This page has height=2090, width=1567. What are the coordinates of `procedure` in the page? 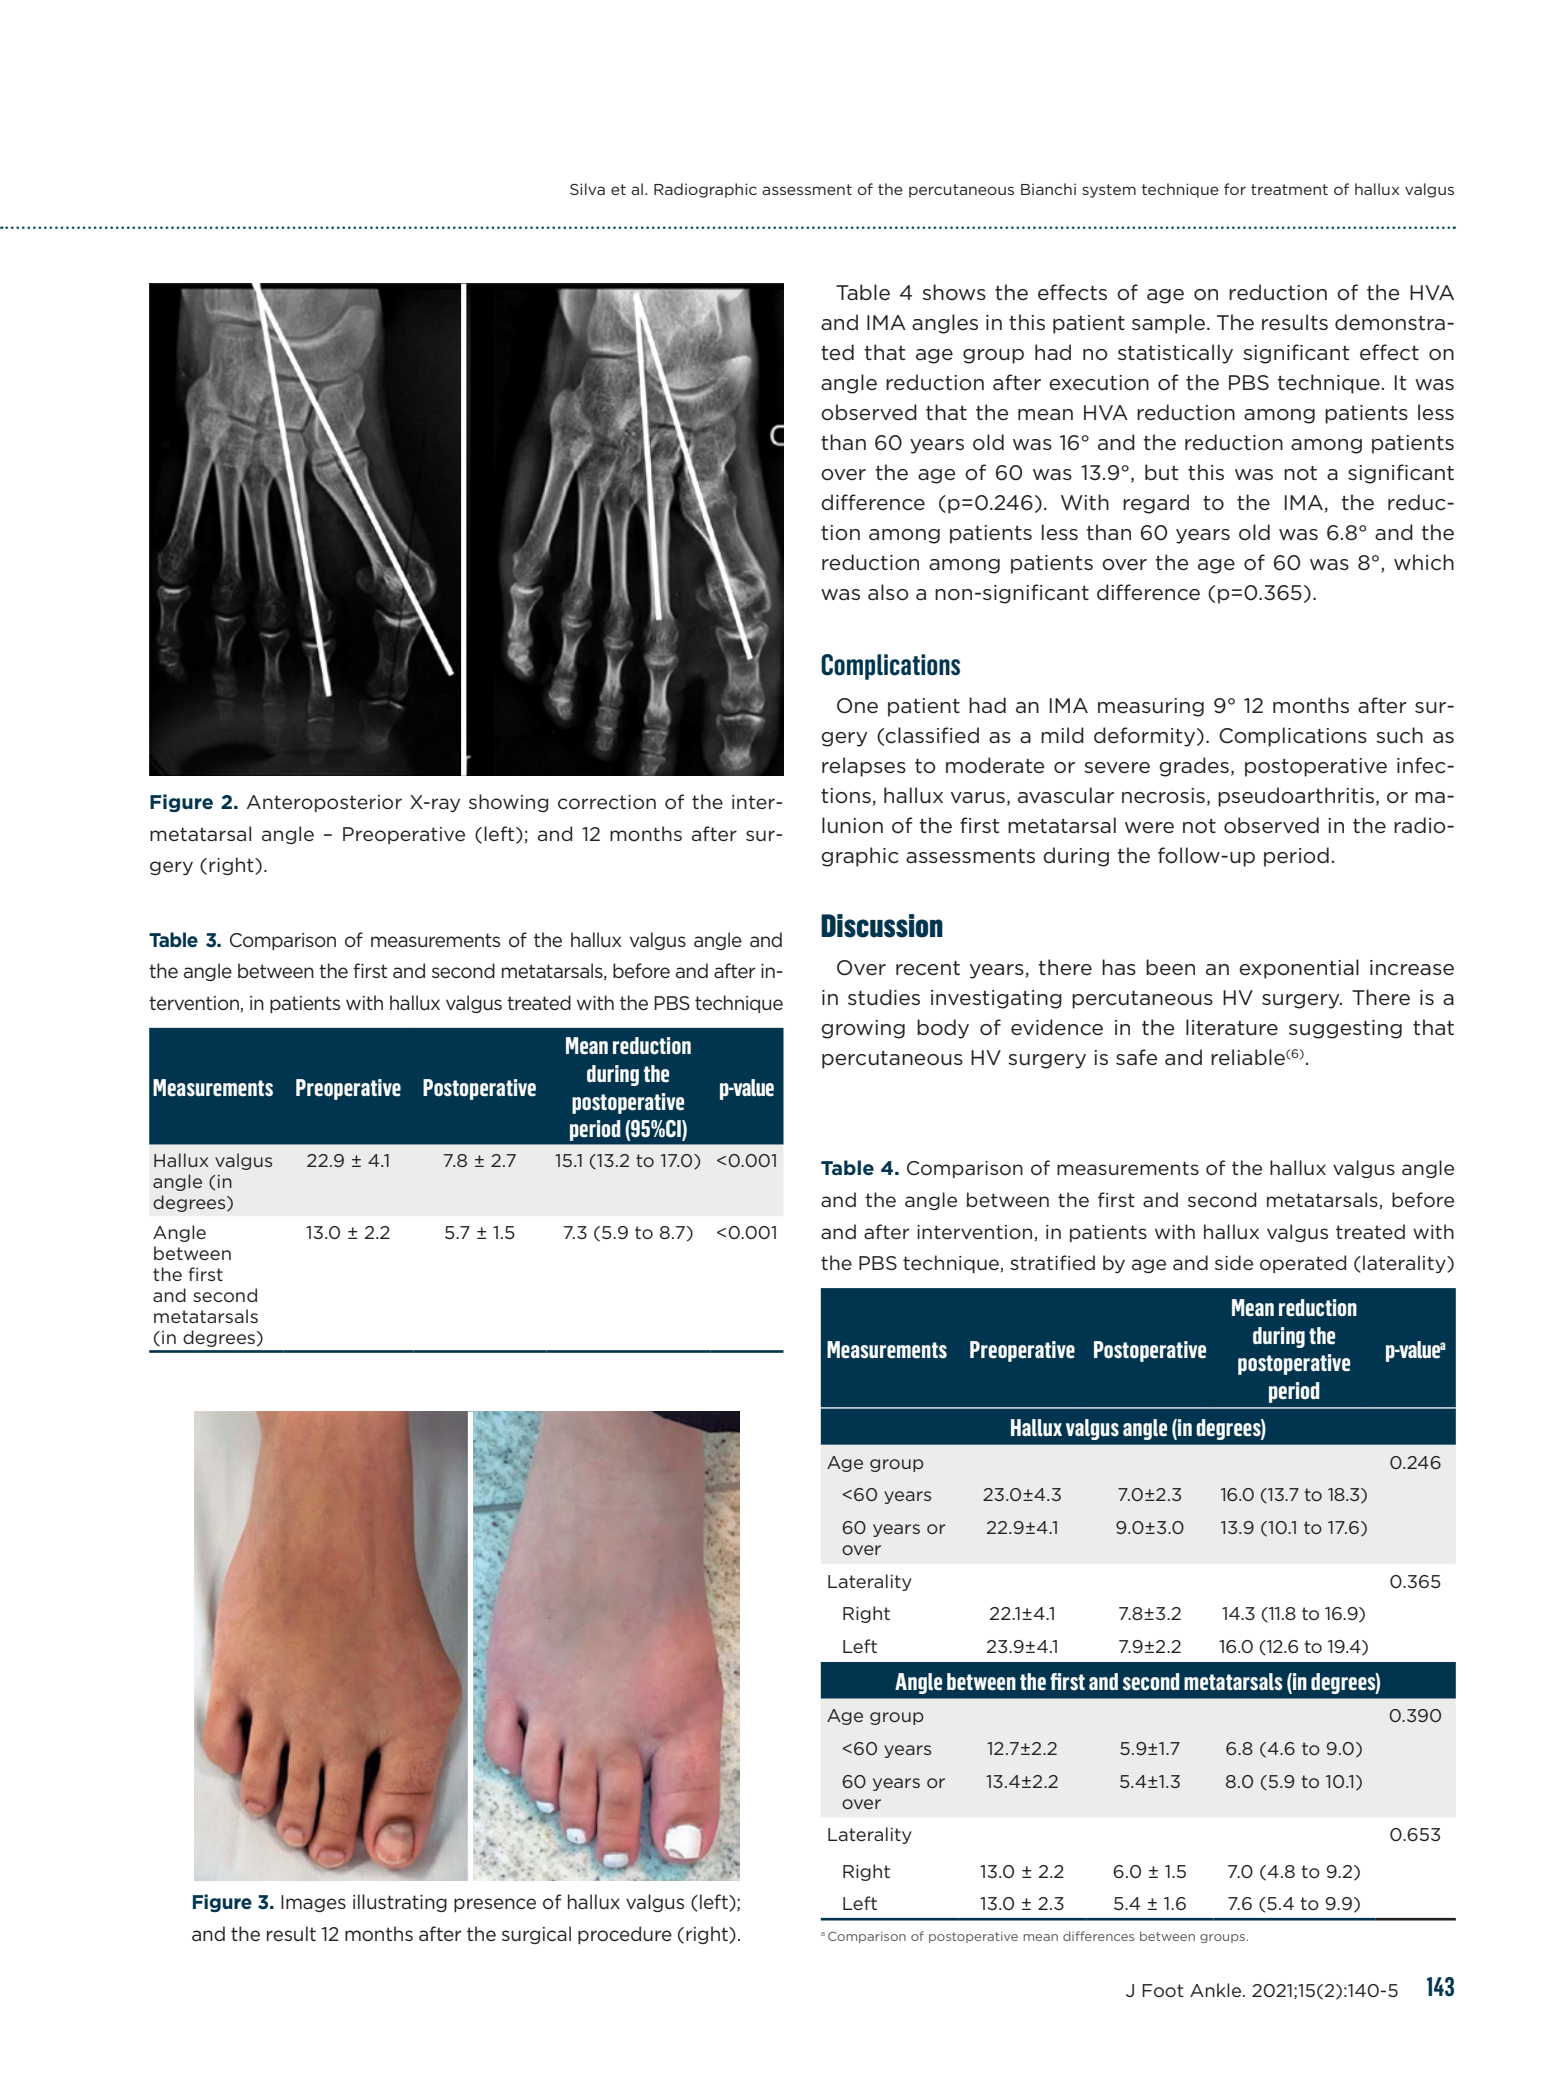 It's located at (625, 1935).
